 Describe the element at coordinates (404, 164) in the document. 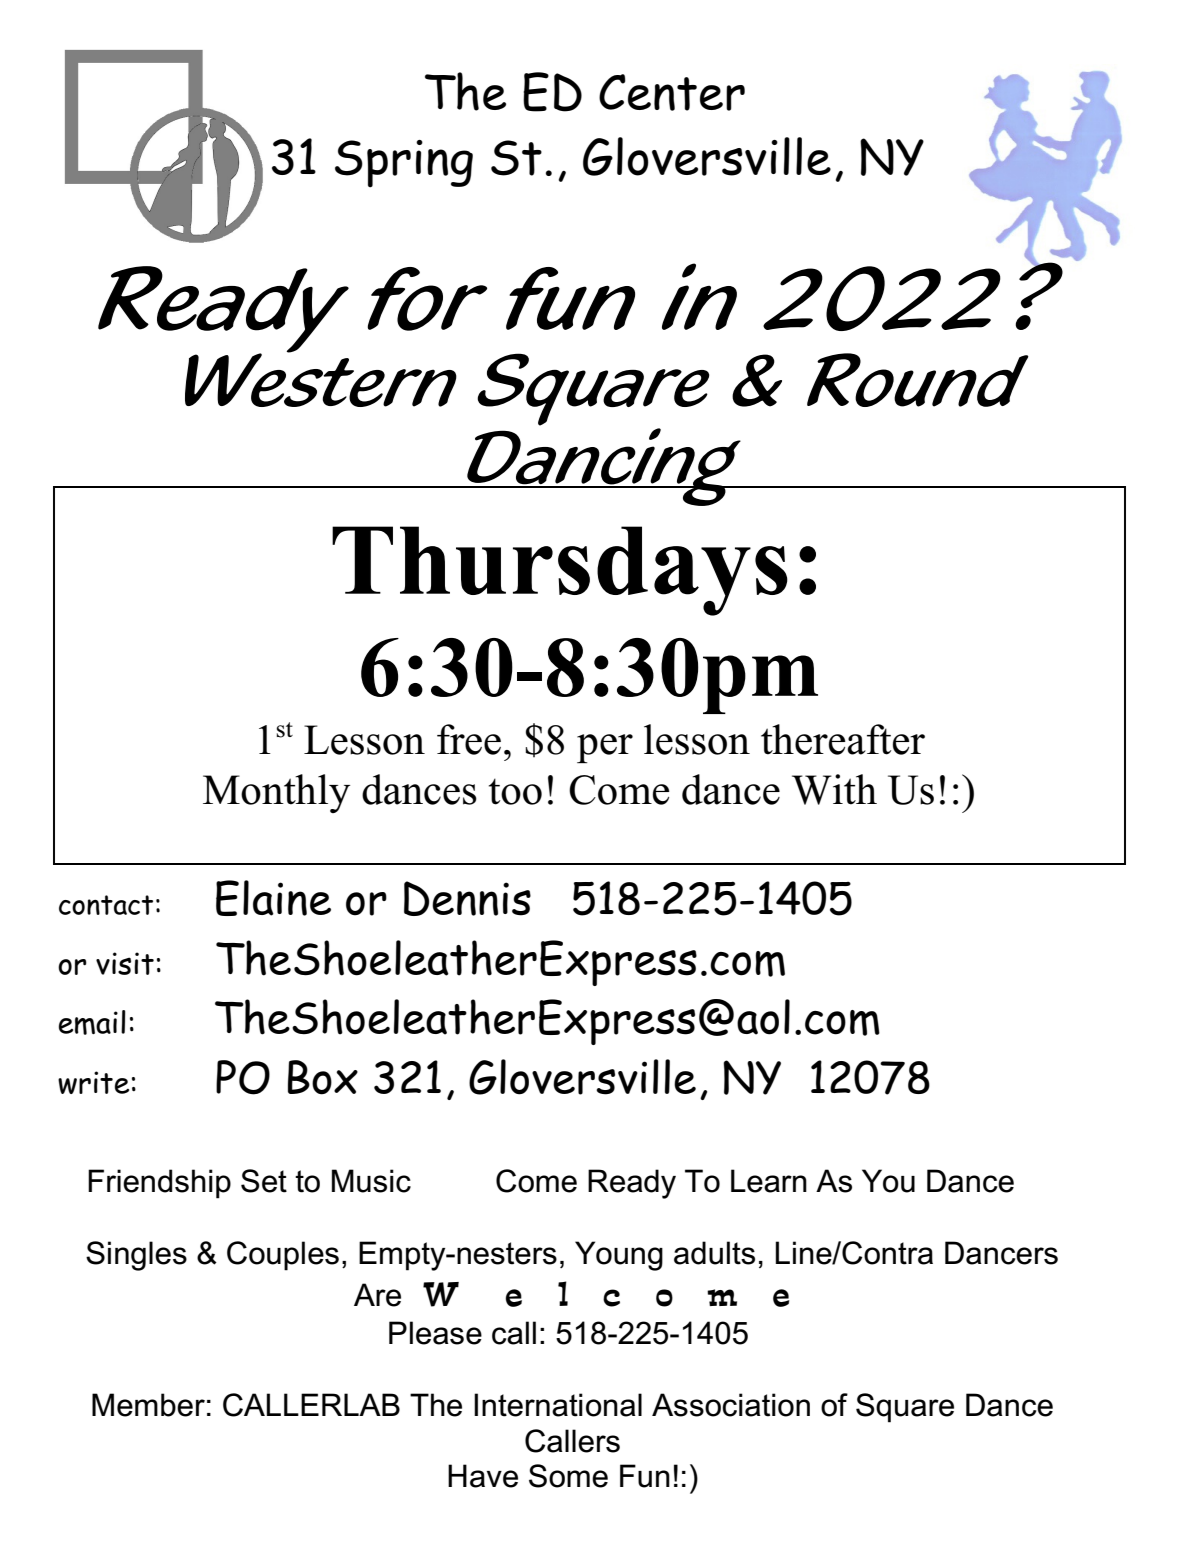

I see `Spring` at that location.
